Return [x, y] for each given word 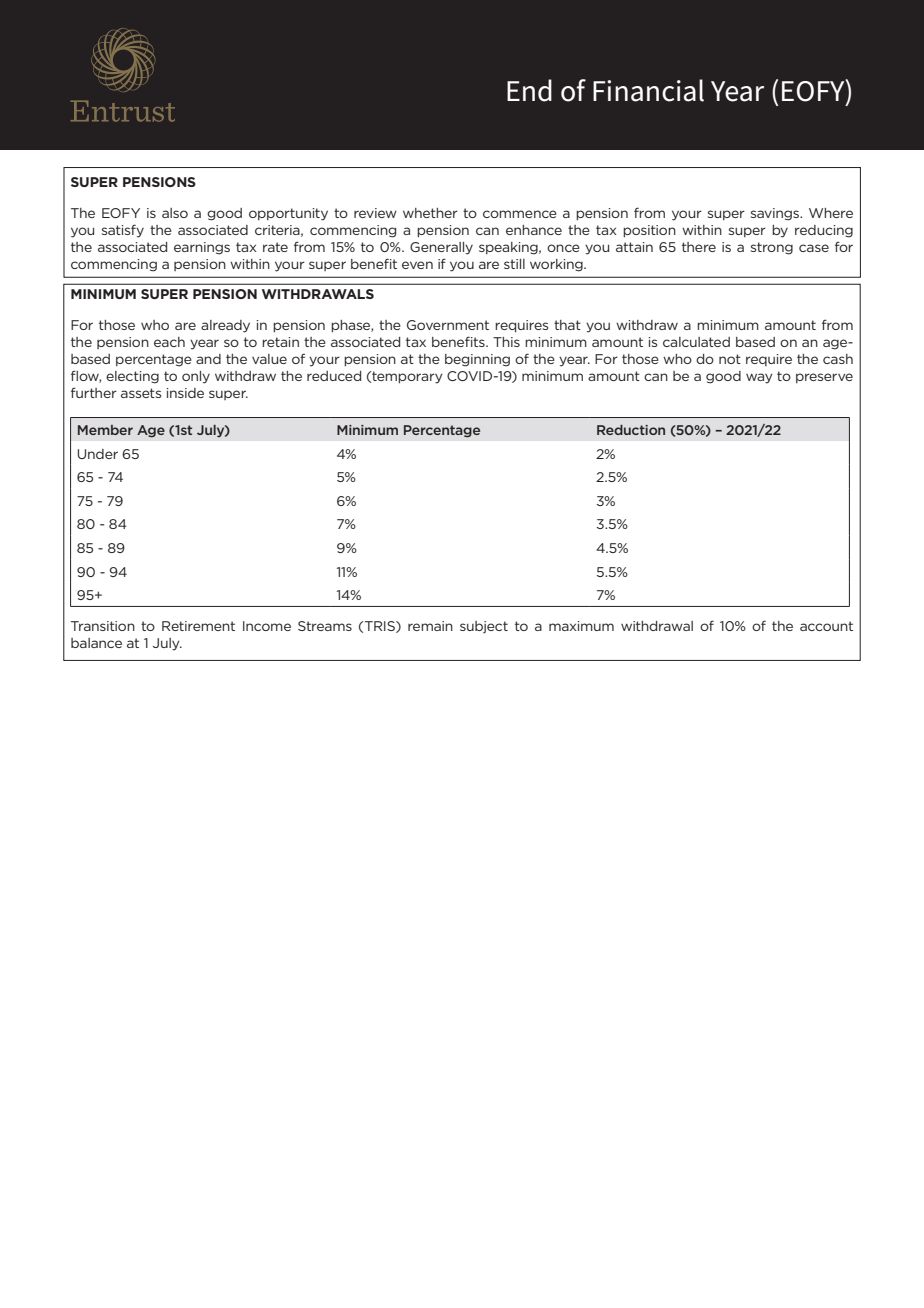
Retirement [198, 626]
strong [772, 248]
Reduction [631, 430]
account [826, 626]
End [529, 90]
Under [97, 454]
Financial [648, 90]
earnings [202, 248]
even [417, 265]
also [175, 213]
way [759, 378]
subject [484, 627]
